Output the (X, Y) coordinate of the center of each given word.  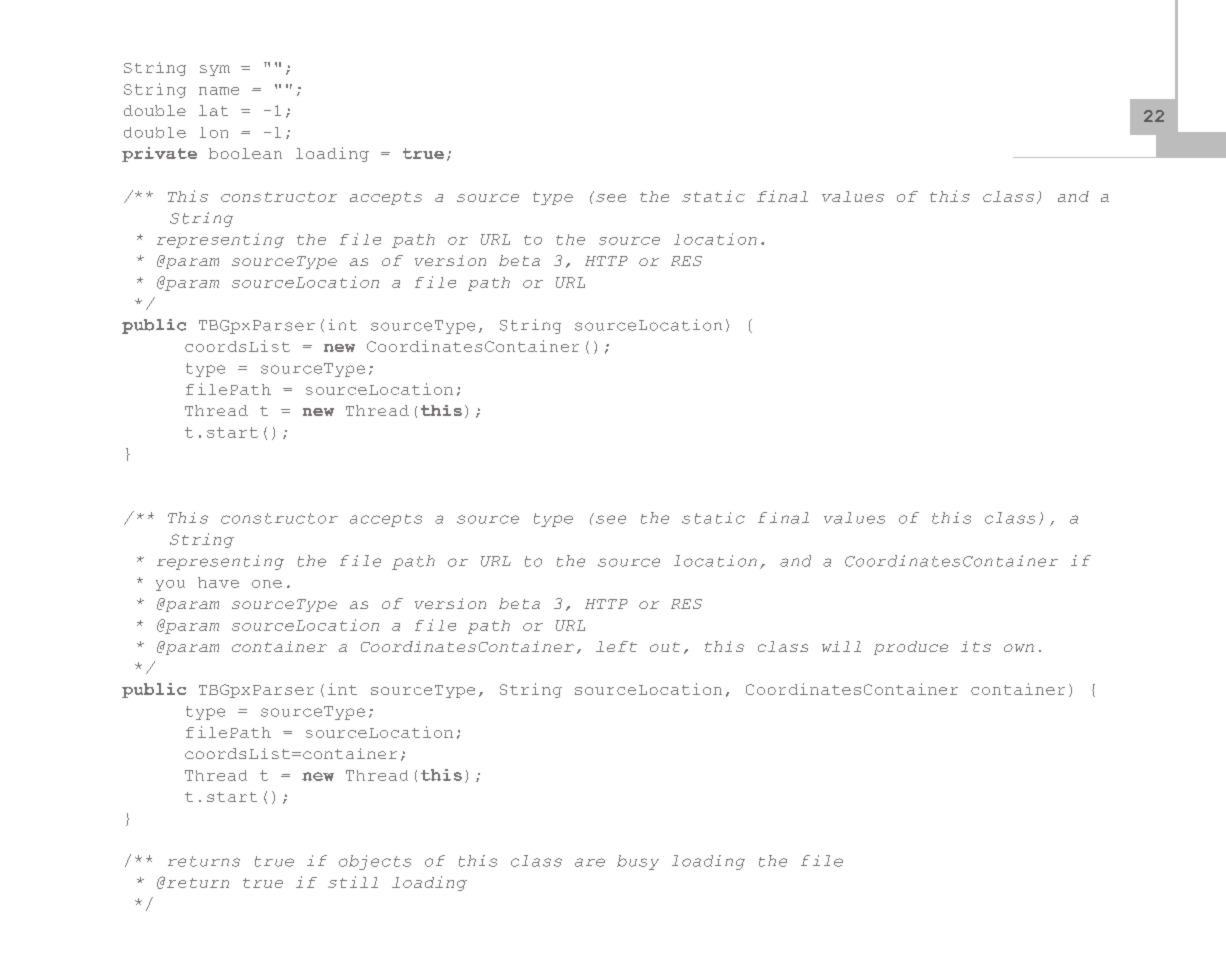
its (976, 646)
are (590, 862)
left (616, 646)
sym (215, 70)
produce (911, 648)
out (665, 647)
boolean (245, 153)
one (267, 584)
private (159, 154)
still (353, 882)
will (841, 646)
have (218, 582)
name (219, 91)
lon (214, 132)
